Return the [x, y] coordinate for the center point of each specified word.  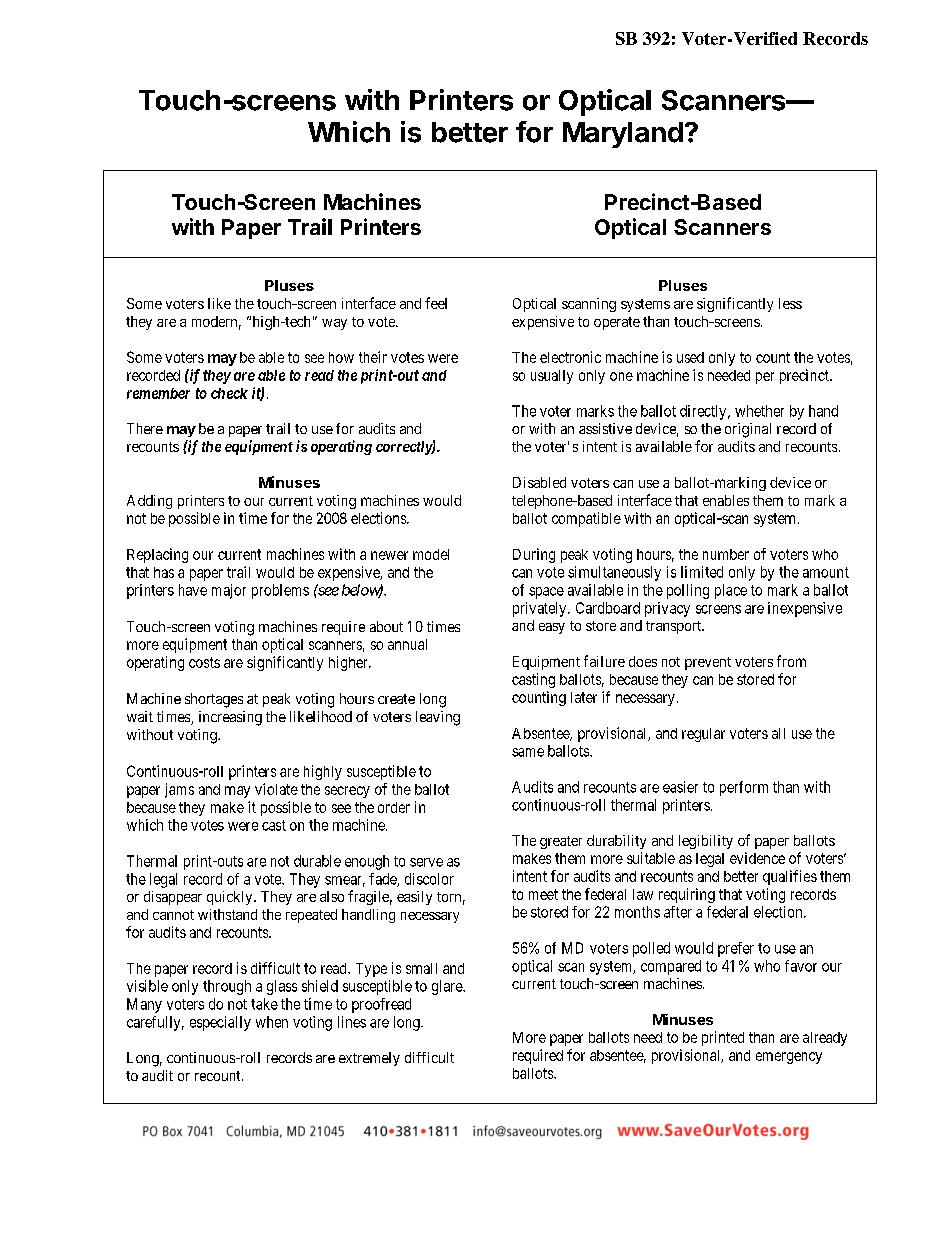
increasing [230, 718]
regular [703, 735]
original [748, 430]
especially [220, 1023]
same [528, 752]
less [790, 303]
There [145, 428]
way [334, 324]
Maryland [623, 135]
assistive [605, 428]
